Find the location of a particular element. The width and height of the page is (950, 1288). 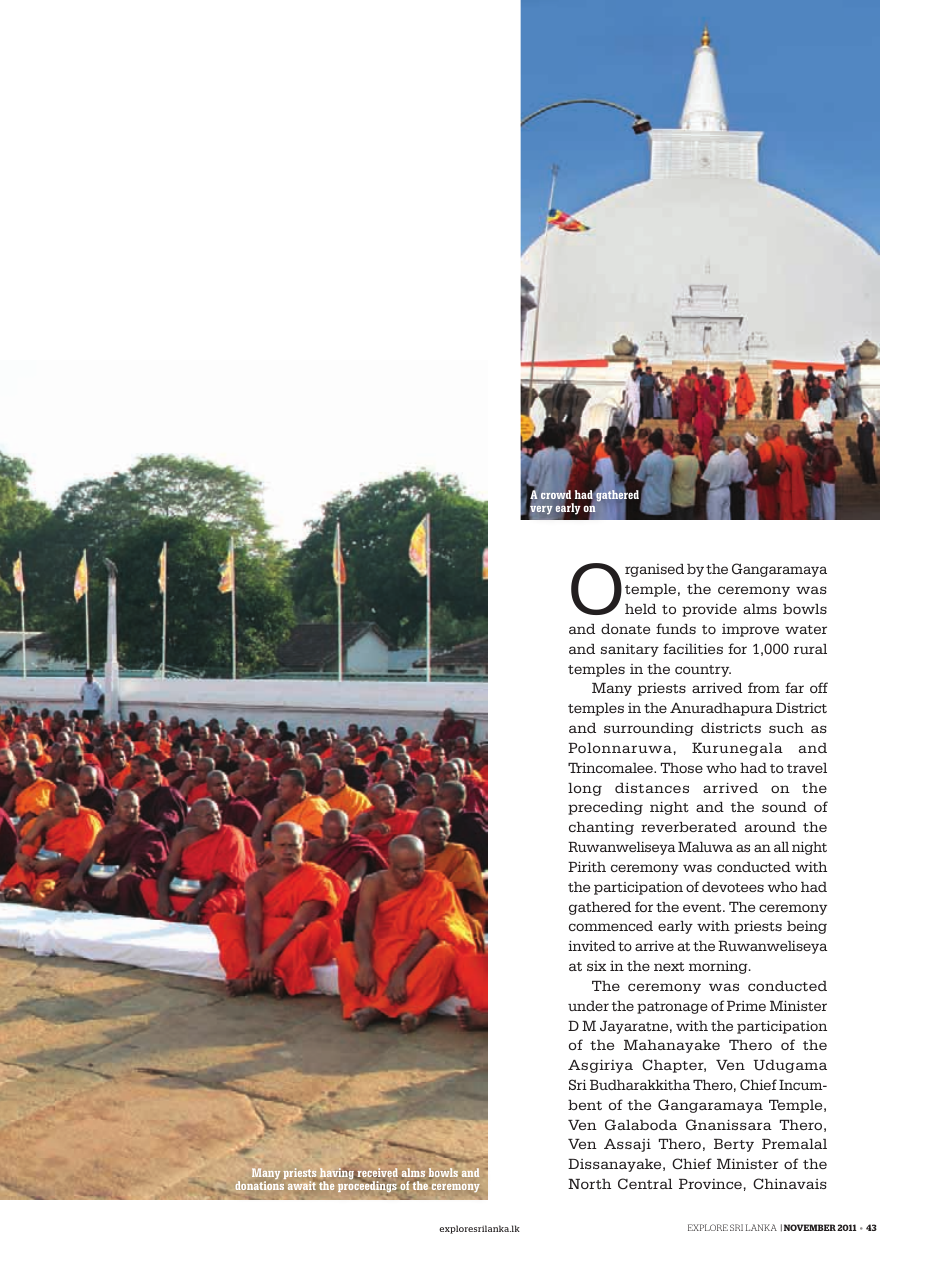

travel is located at coordinates (807, 768).
